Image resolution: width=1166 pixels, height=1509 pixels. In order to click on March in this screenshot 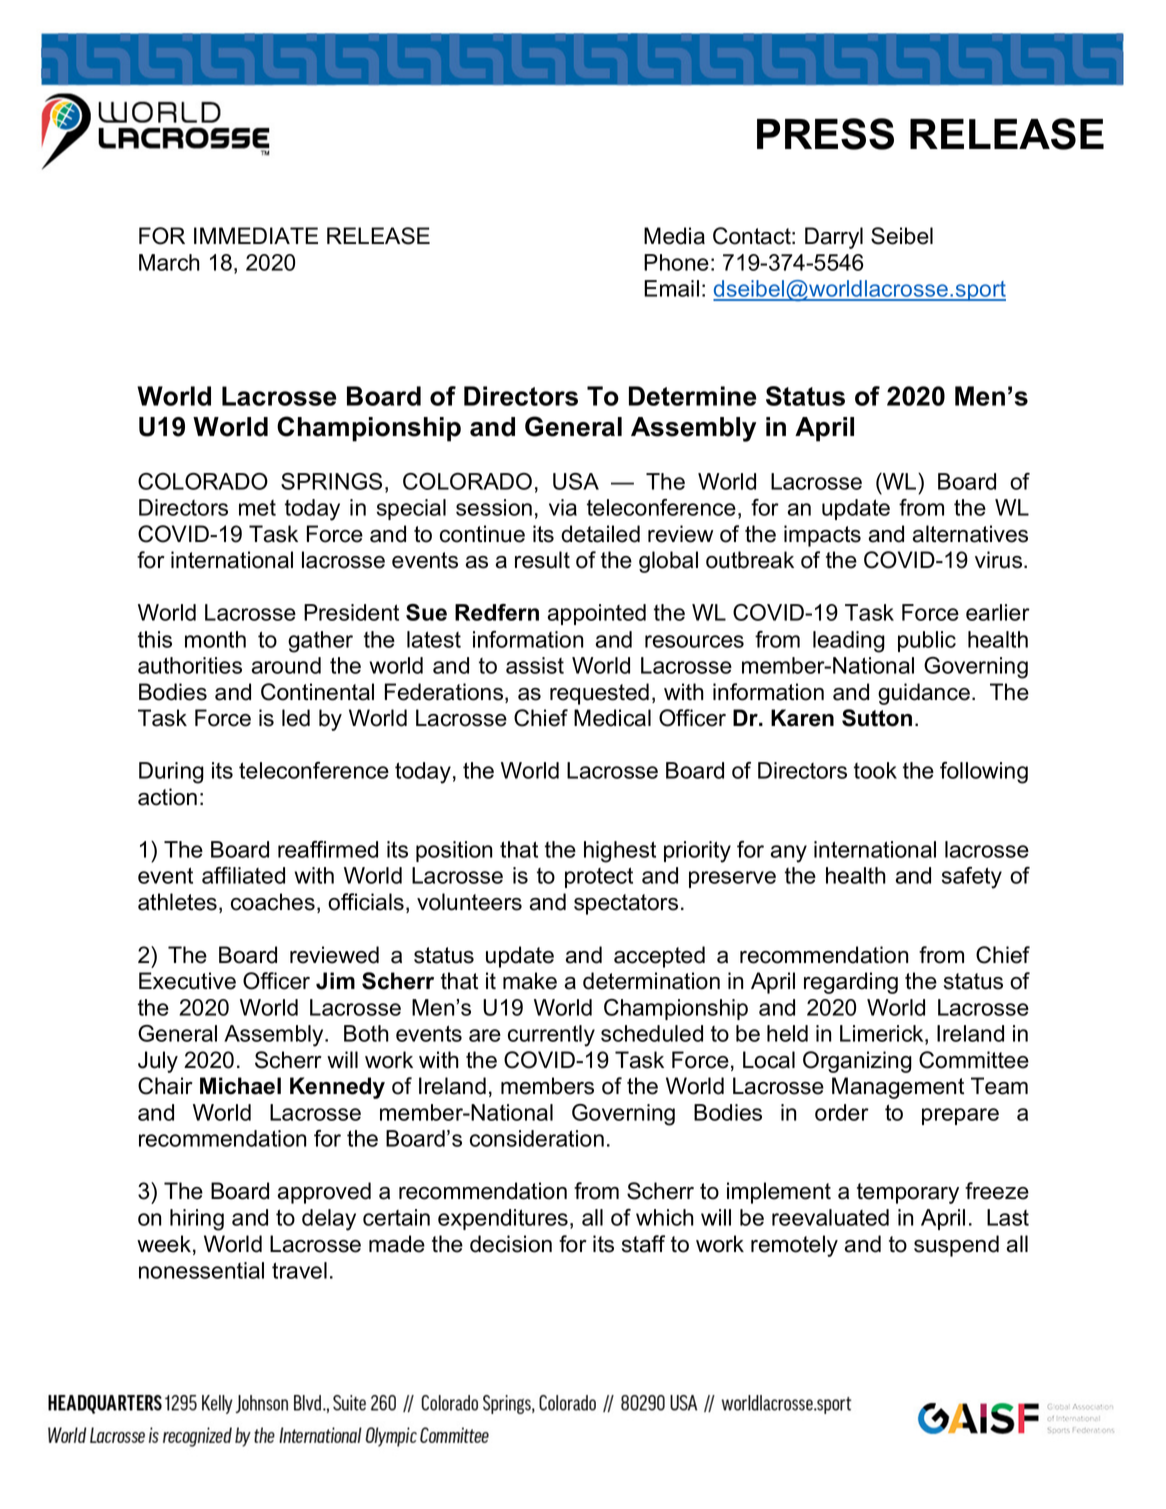, I will do `click(169, 262)`.
